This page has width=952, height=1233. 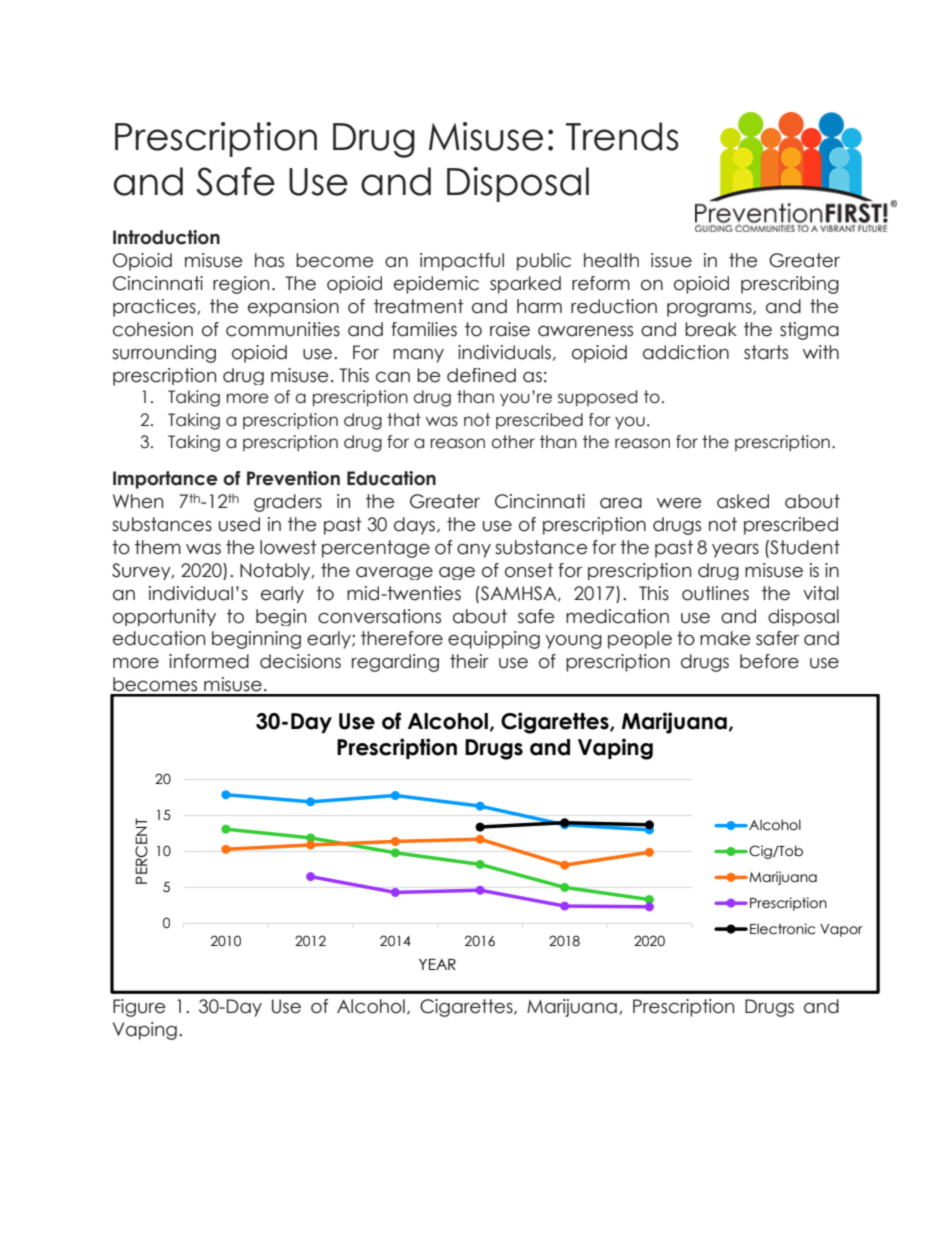 What do you see at coordinates (510, 329) in the page?
I see `raise` at bounding box center [510, 329].
